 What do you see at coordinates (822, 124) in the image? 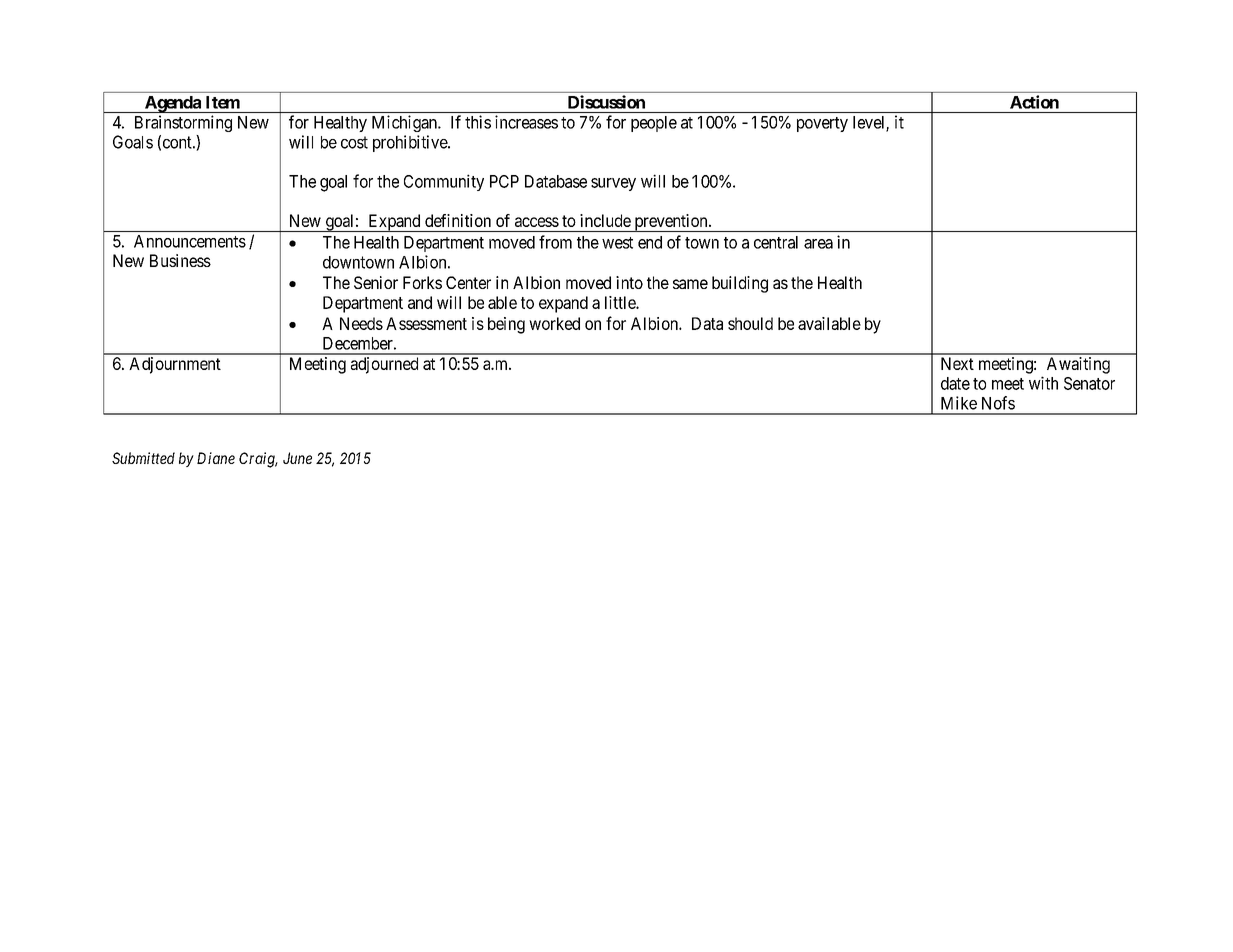
I see `poverty` at bounding box center [822, 124].
